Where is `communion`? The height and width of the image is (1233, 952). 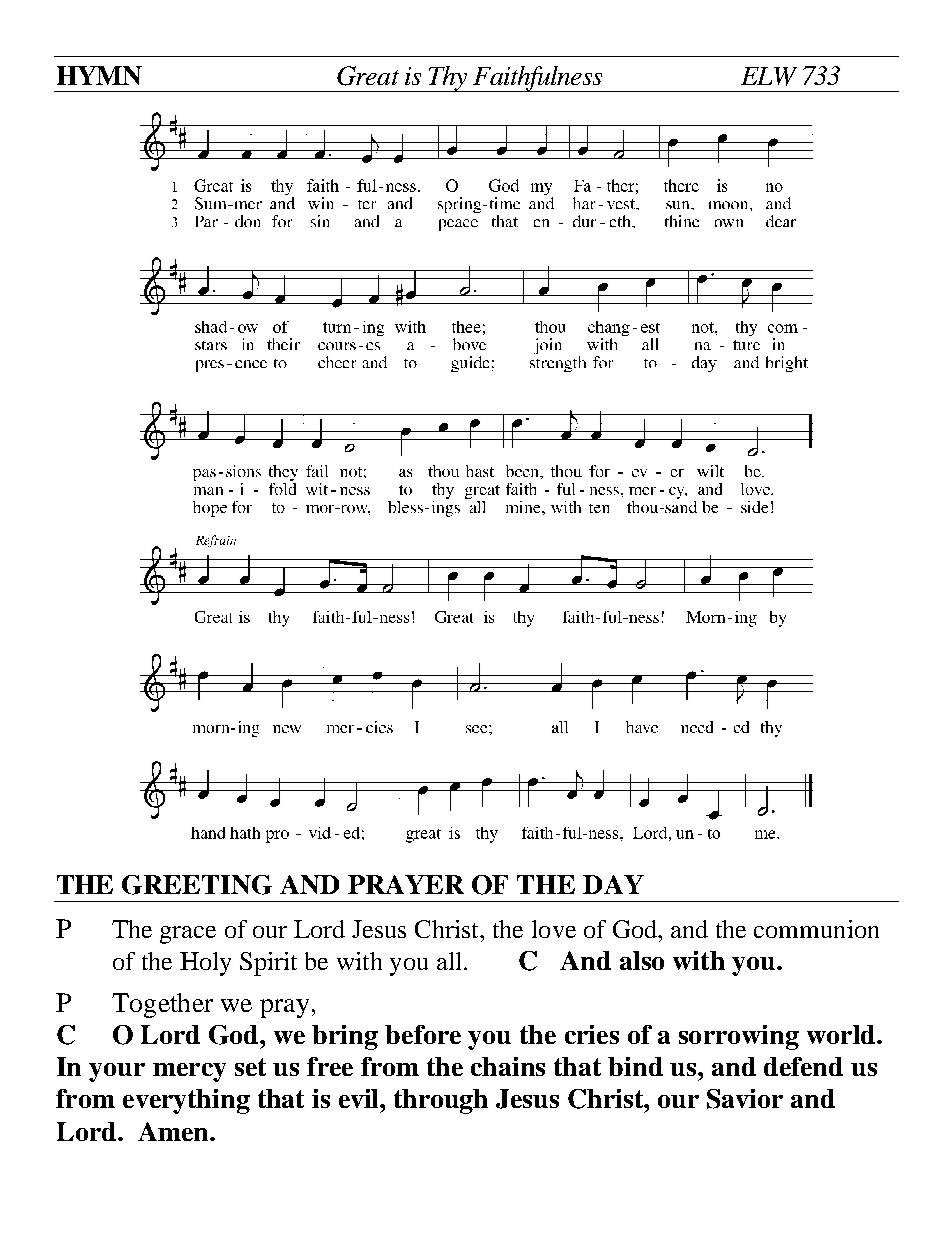 communion is located at coordinates (816, 929).
